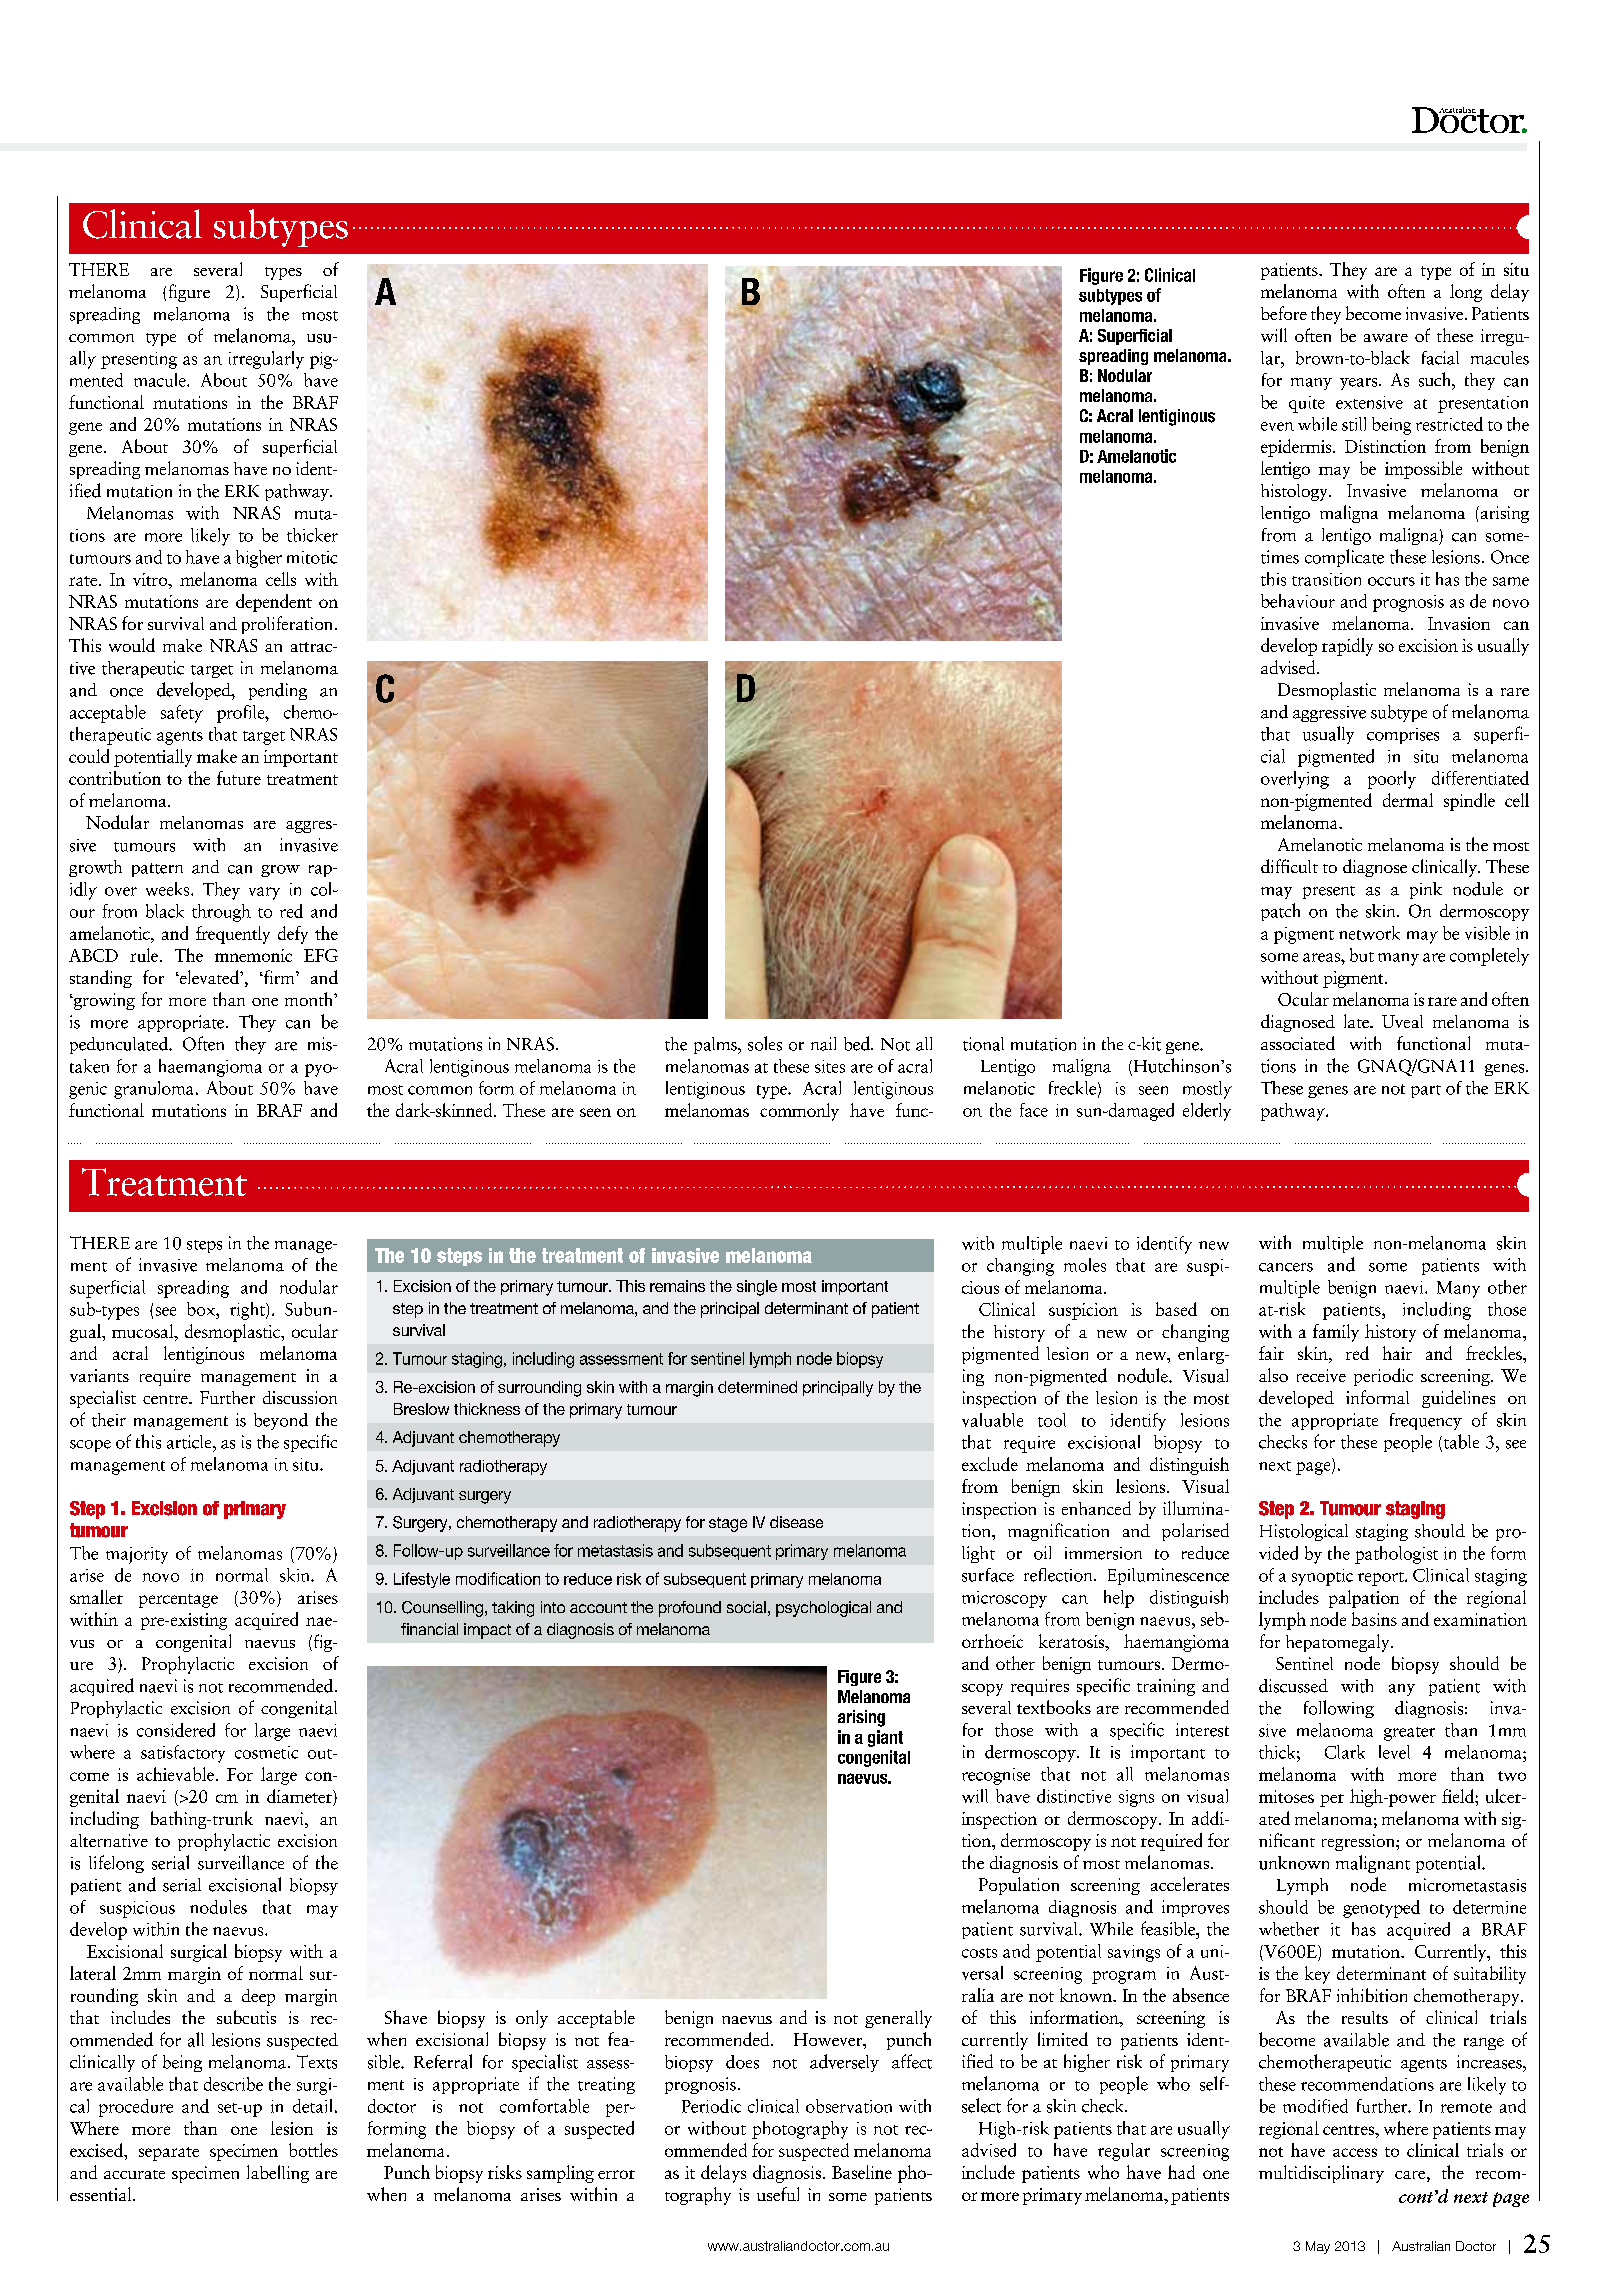  I want to click on network, so click(1369, 933).
